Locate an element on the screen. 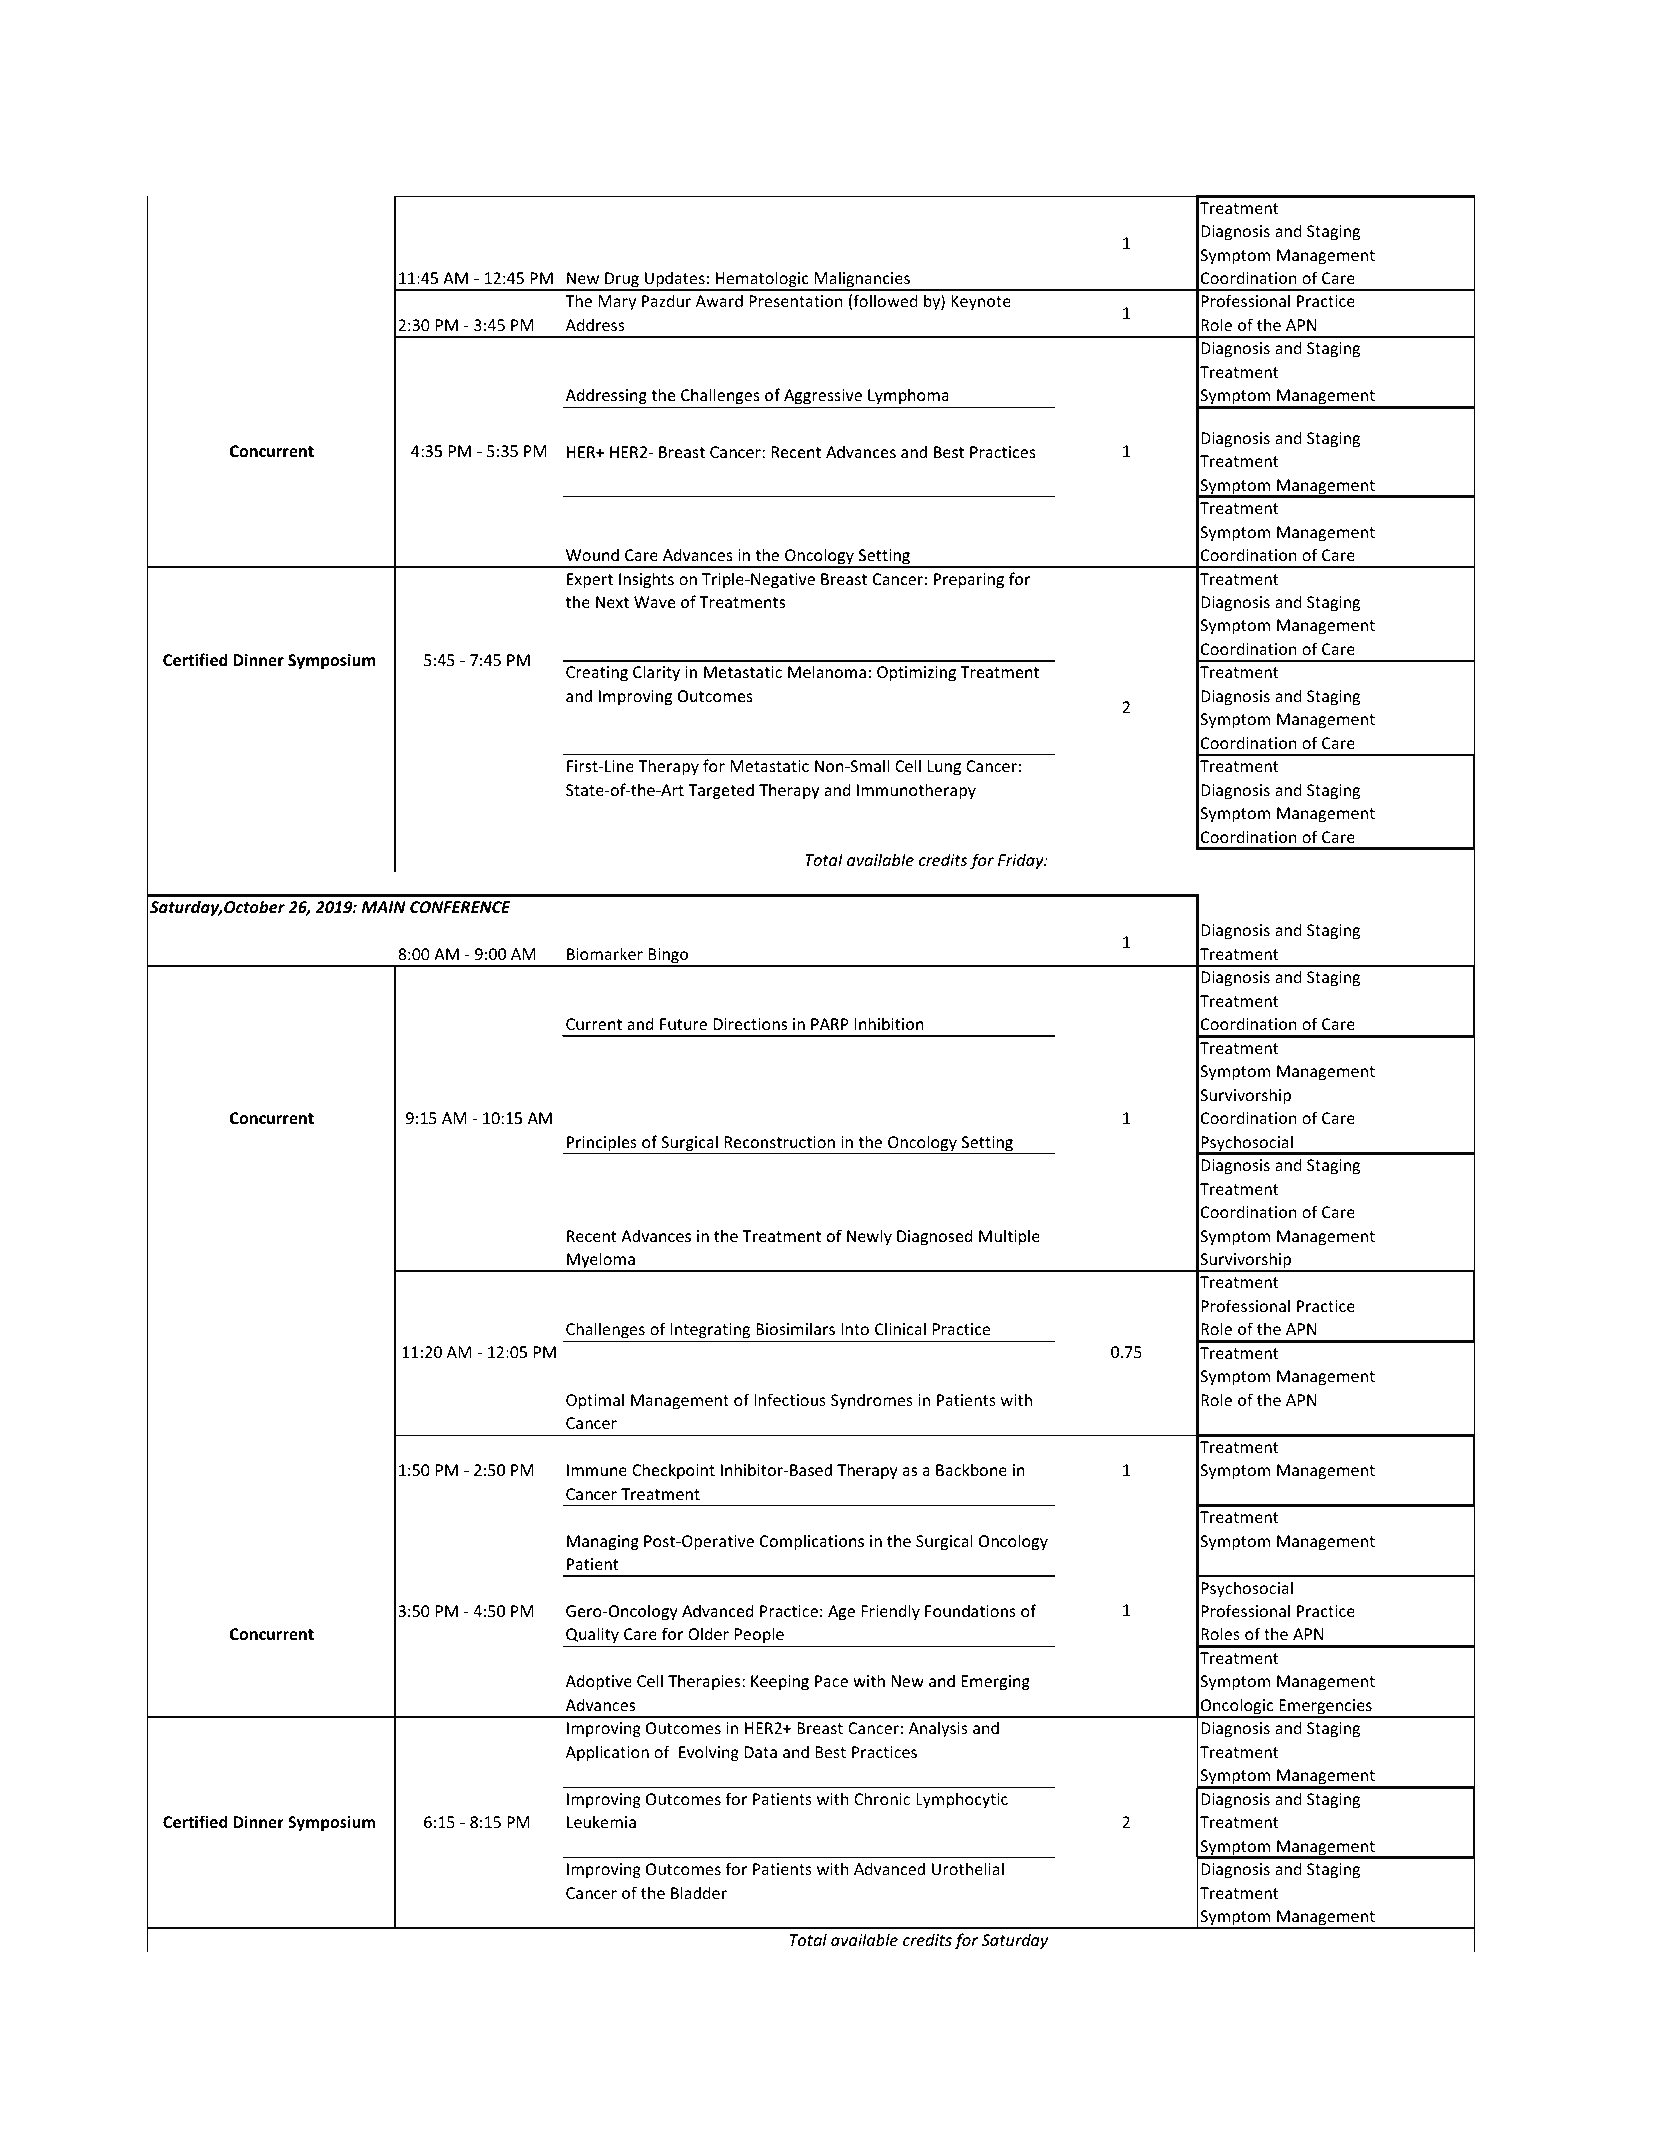 Image resolution: width=1662 pixels, height=2151 pixels. Preparing is located at coordinates (969, 581).
